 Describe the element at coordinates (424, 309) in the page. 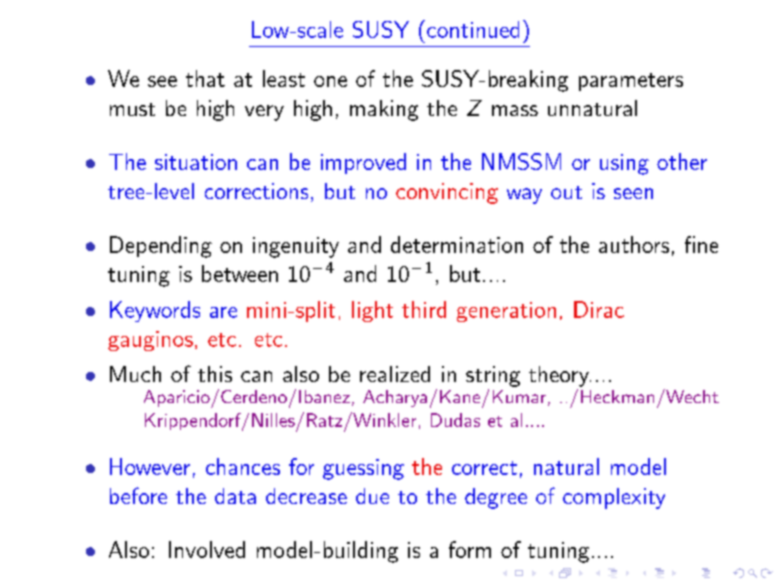

I see `third` at that location.
